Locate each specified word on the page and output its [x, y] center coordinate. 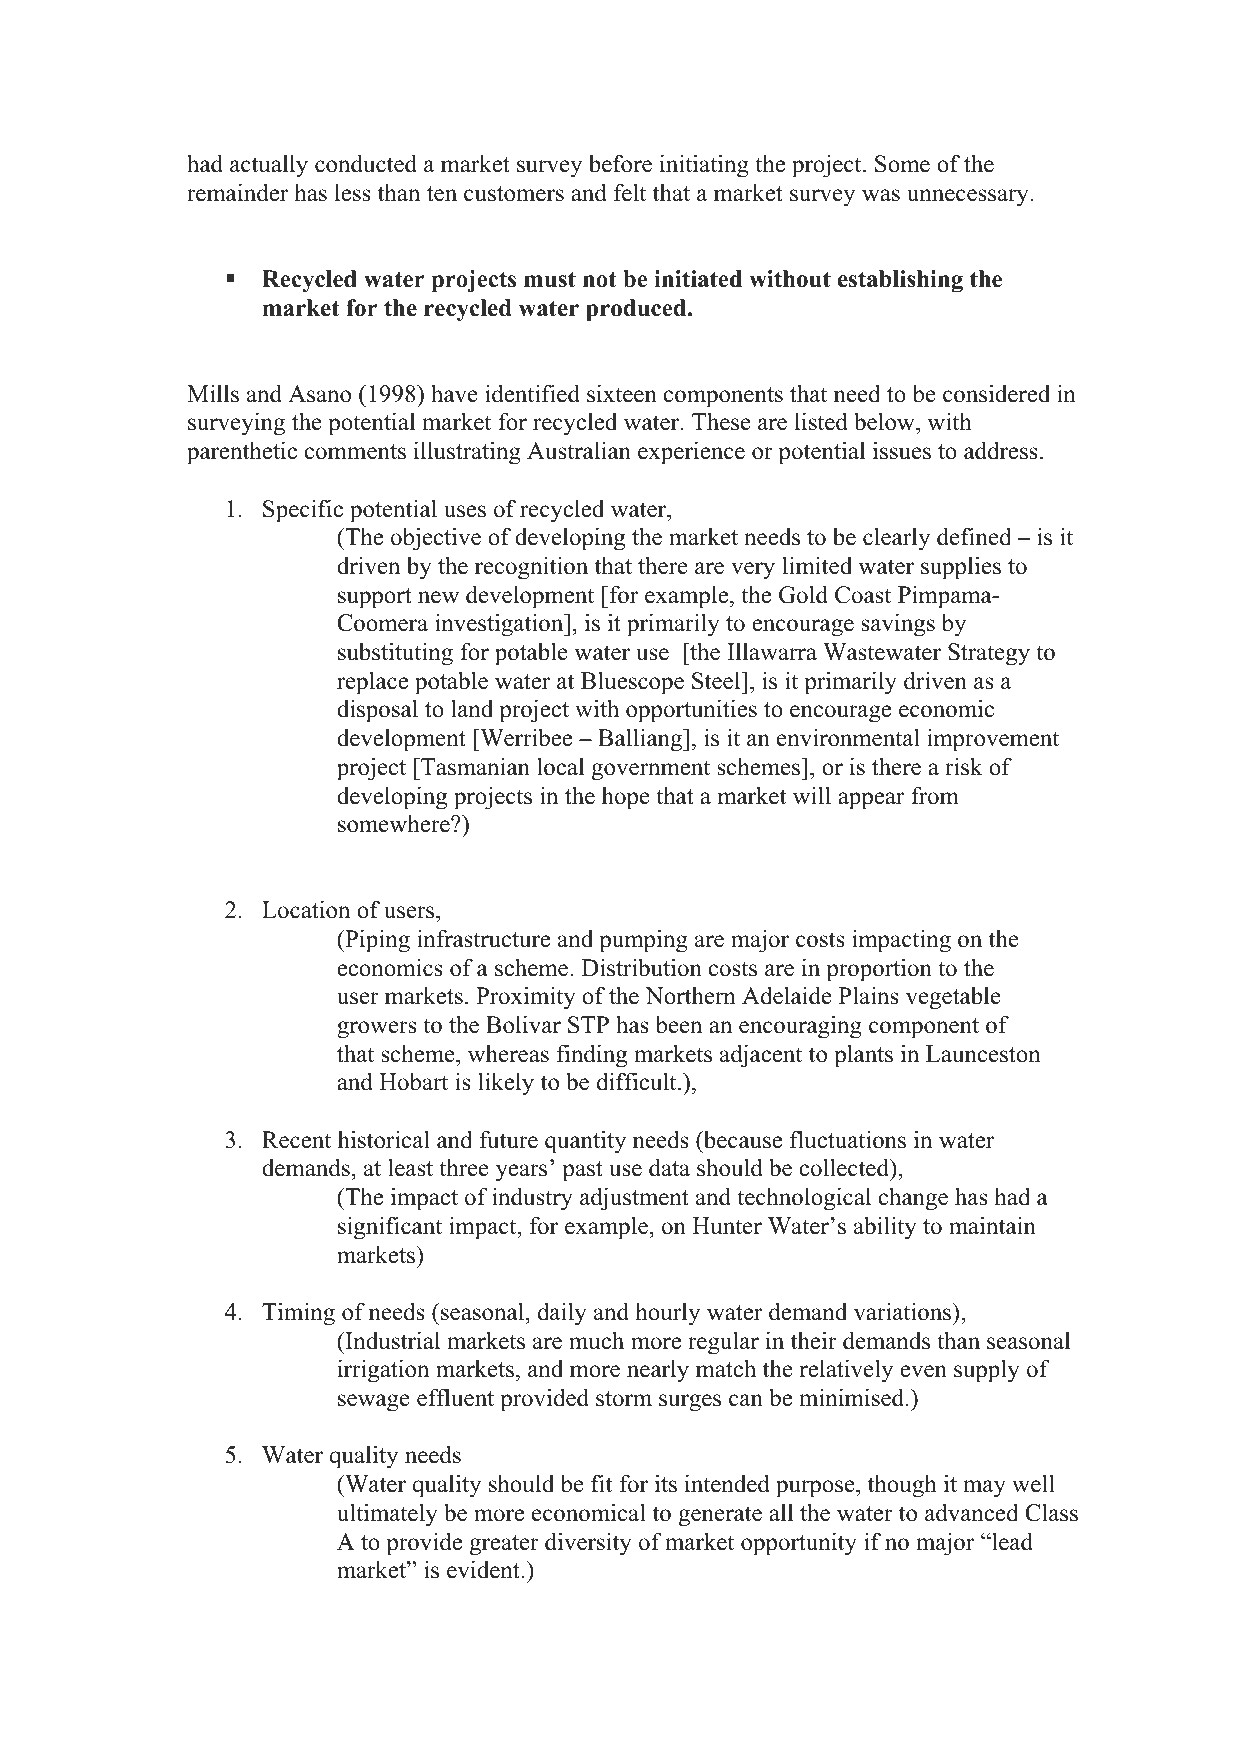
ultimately [387, 1515]
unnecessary [969, 198]
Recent [296, 1140]
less [353, 192]
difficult [638, 1081]
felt [630, 192]
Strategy [989, 654]
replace [372, 683]
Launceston [983, 1054]
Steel [717, 680]
